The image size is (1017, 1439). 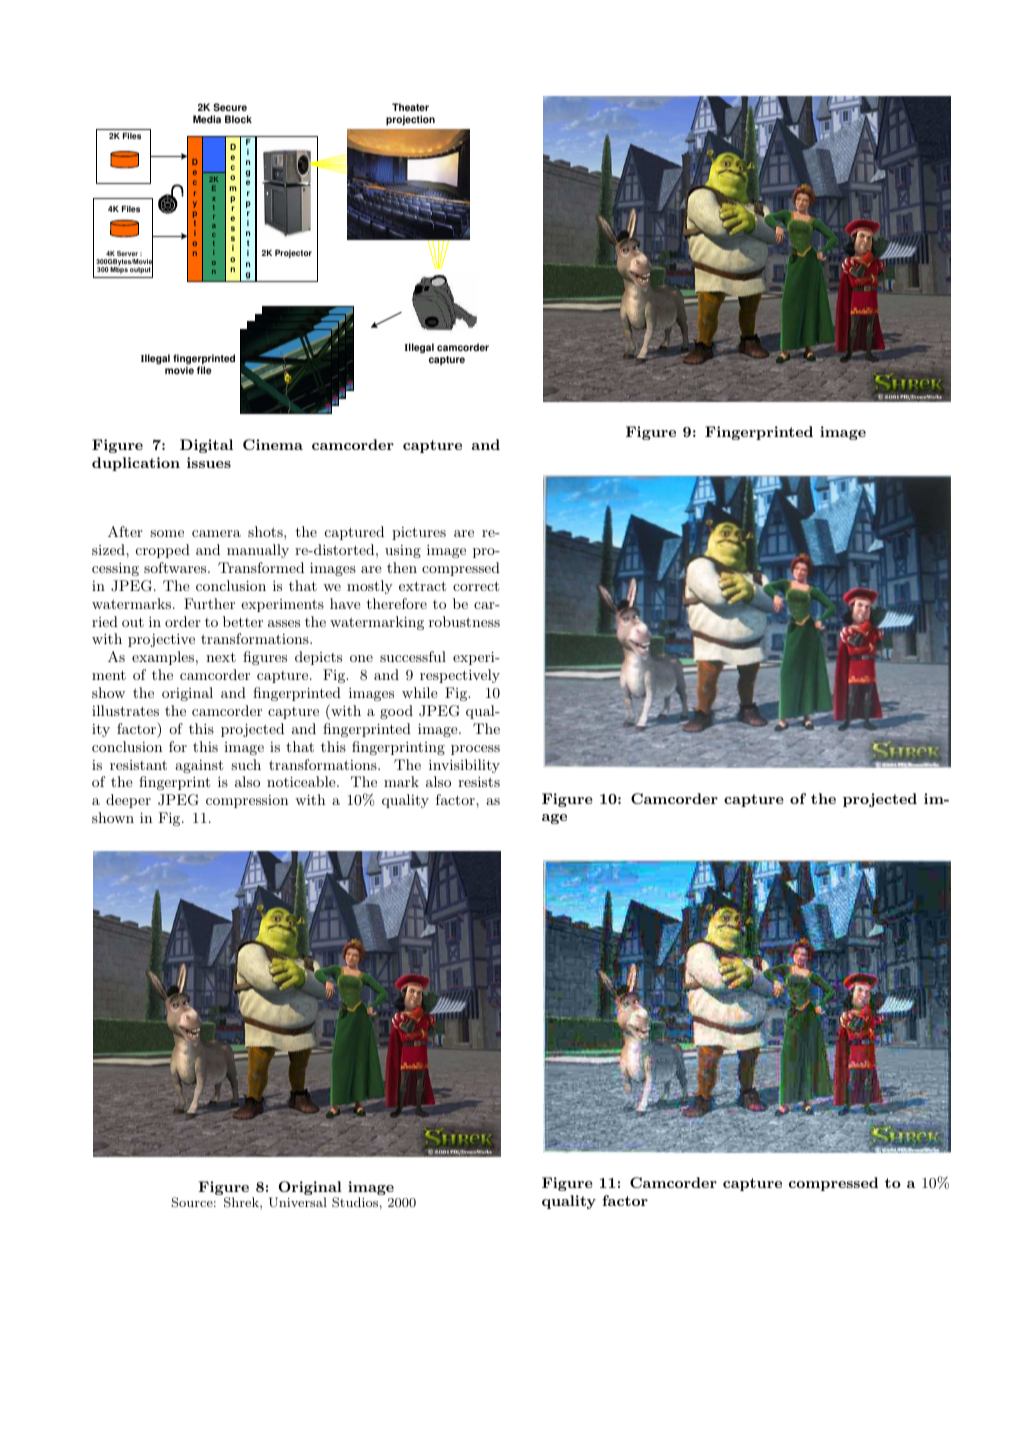 What do you see at coordinates (207, 119) in the screenshot?
I see `Media` at bounding box center [207, 119].
